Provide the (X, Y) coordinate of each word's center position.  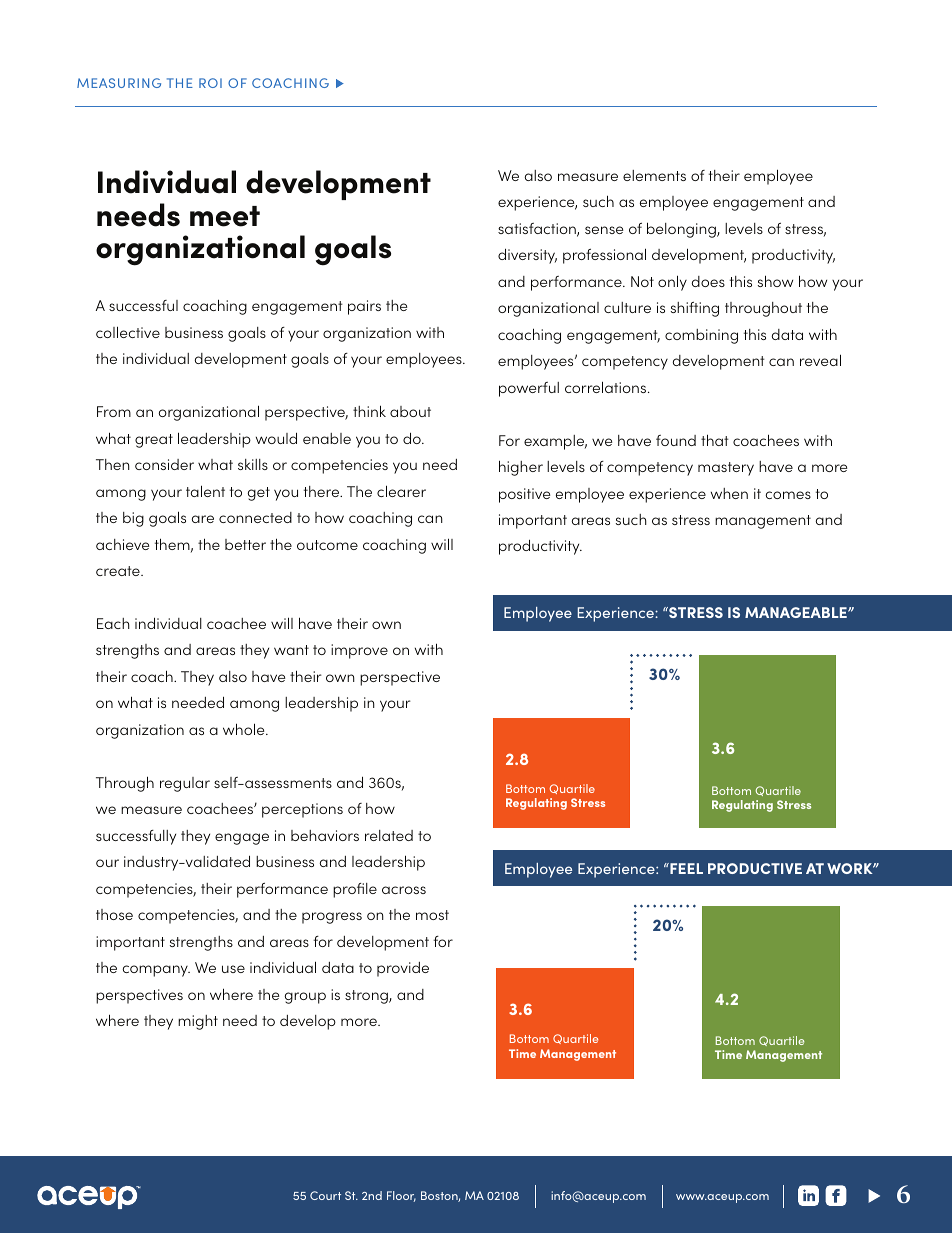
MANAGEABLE (797, 612)
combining (701, 336)
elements (654, 175)
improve (359, 651)
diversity (527, 256)
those (114, 914)
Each (113, 623)
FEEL (685, 868)
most (432, 915)
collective (128, 332)
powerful (529, 389)
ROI (210, 83)
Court (325, 1195)
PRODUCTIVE (755, 868)
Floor (401, 1196)
